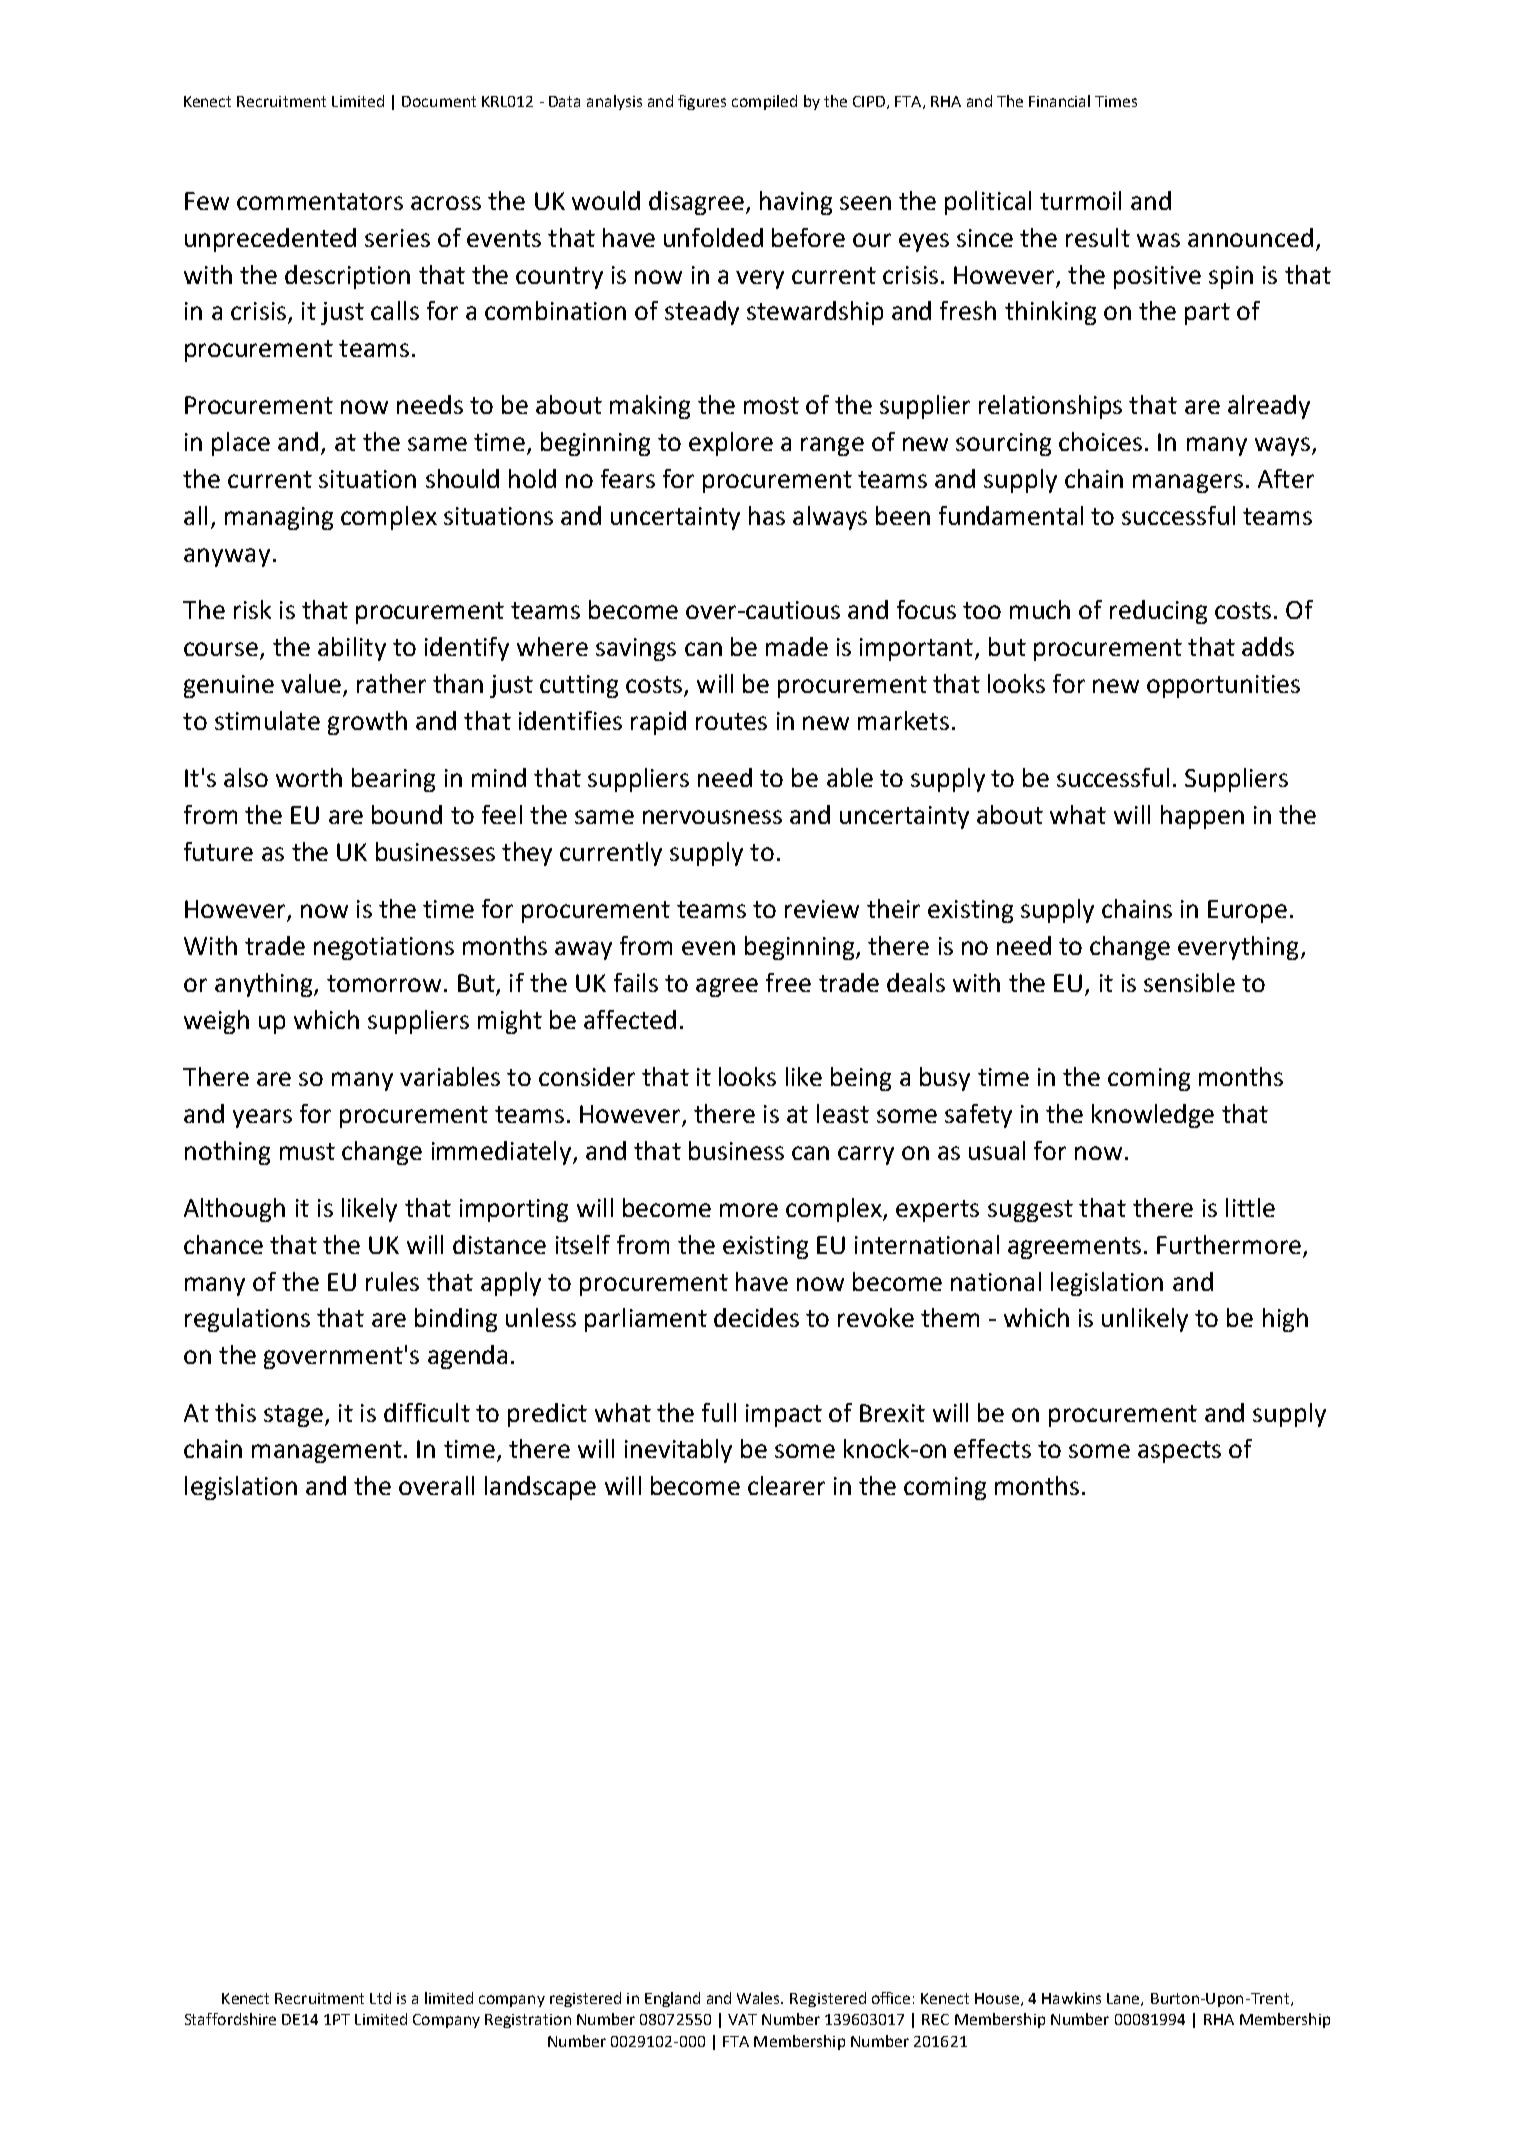 This screenshot has height=2142, width=1515. Describe the element at coordinates (1080, 200) in the screenshot. I see `turmoil` at that location.
